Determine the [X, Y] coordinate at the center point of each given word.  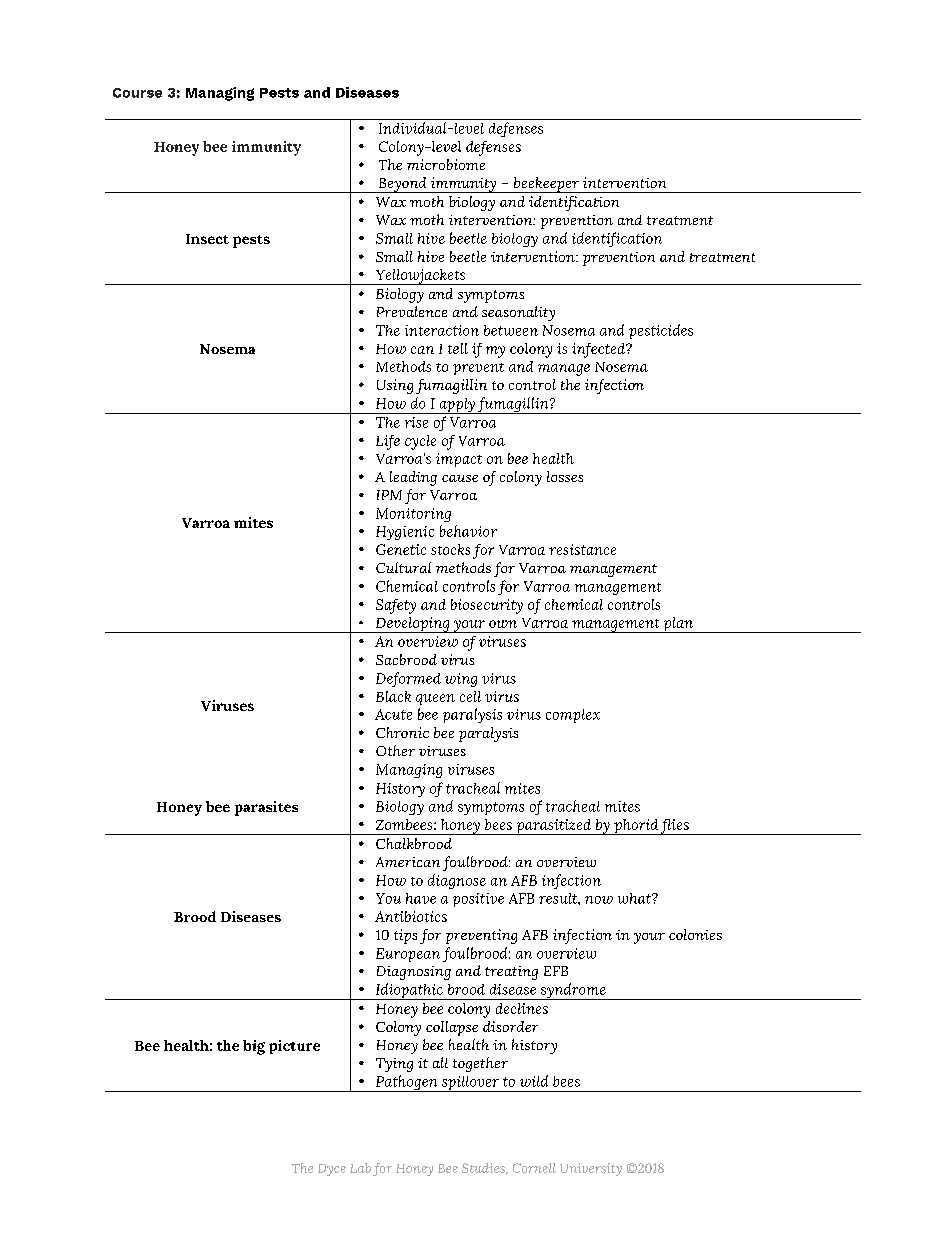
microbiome [446, 164]
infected [600, 350]
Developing [413, 625]
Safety [396, 606]
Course [137, 93]
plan [678, 625]
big [254, 1047]
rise [416, 422]
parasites [266, 808]
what [635, 898]
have [421, 898]
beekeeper [546, 185]
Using [395, 386]
